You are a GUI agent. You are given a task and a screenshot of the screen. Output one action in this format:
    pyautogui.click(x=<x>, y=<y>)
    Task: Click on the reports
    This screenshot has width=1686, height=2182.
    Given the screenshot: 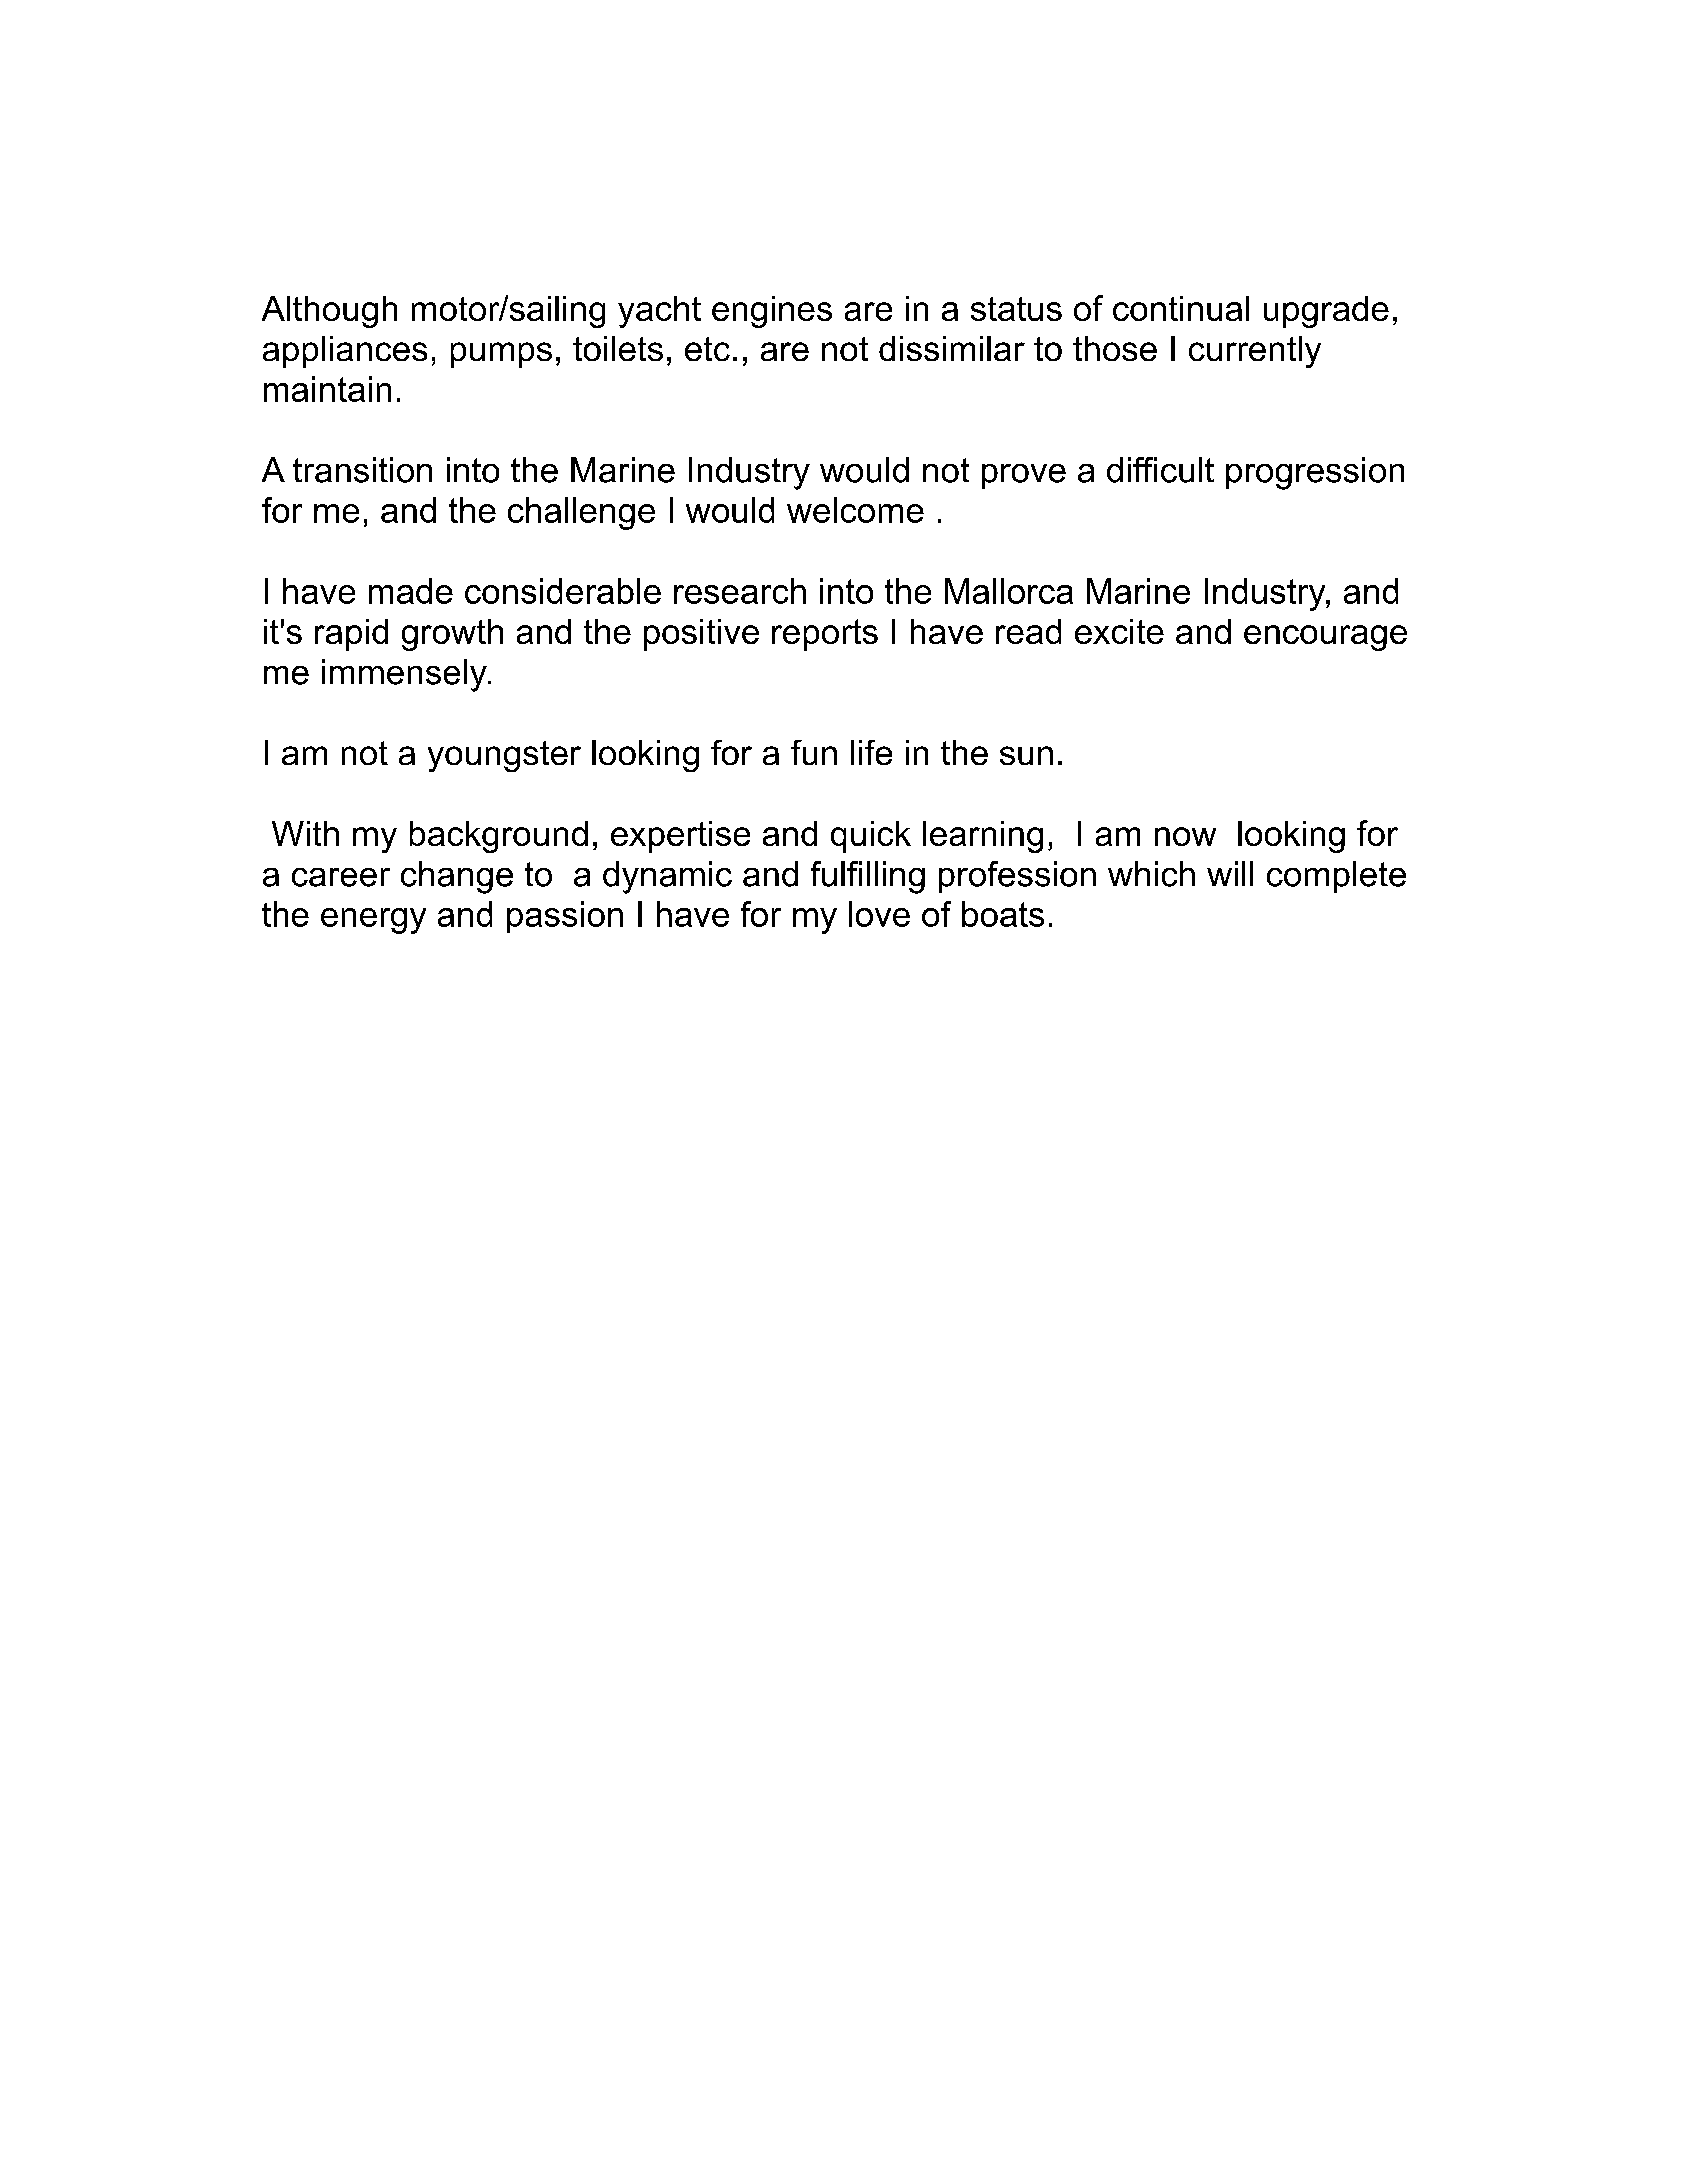 What is the action you would take?
    pyautogui.click(x=825, y=635)
